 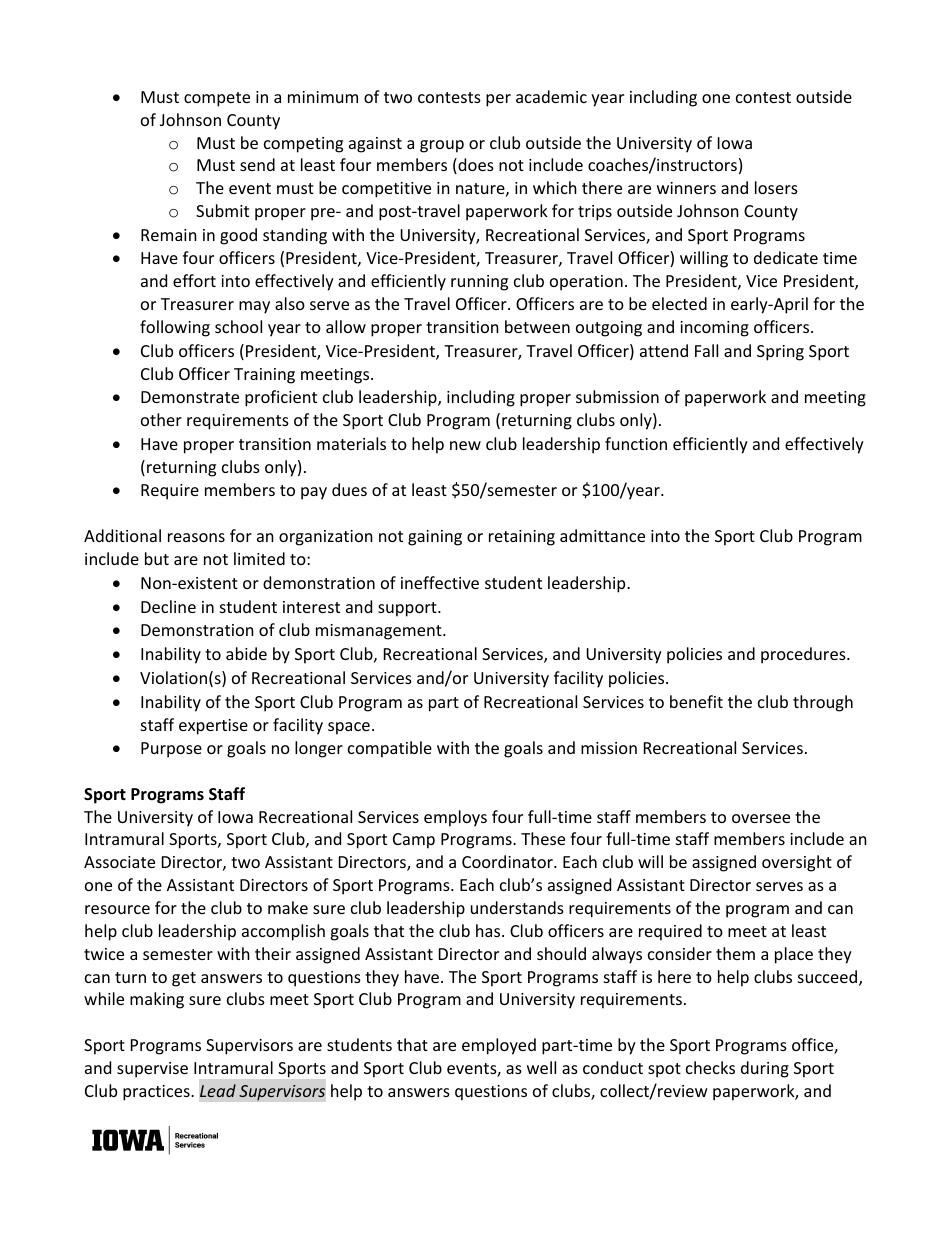 I want to click on group, so click(x=442, y=146).
